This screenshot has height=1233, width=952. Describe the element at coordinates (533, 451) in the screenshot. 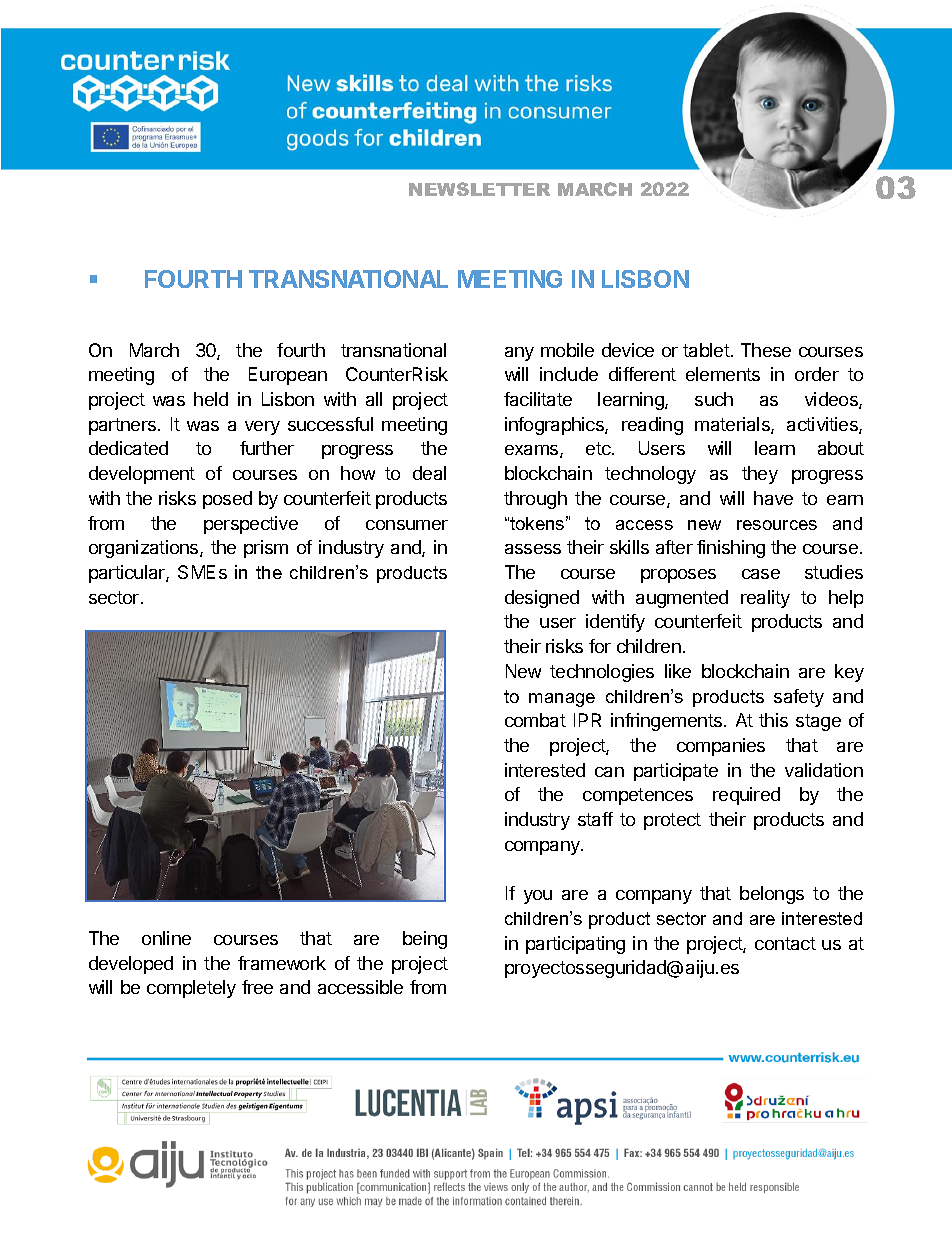

I see `exams` at that location.
